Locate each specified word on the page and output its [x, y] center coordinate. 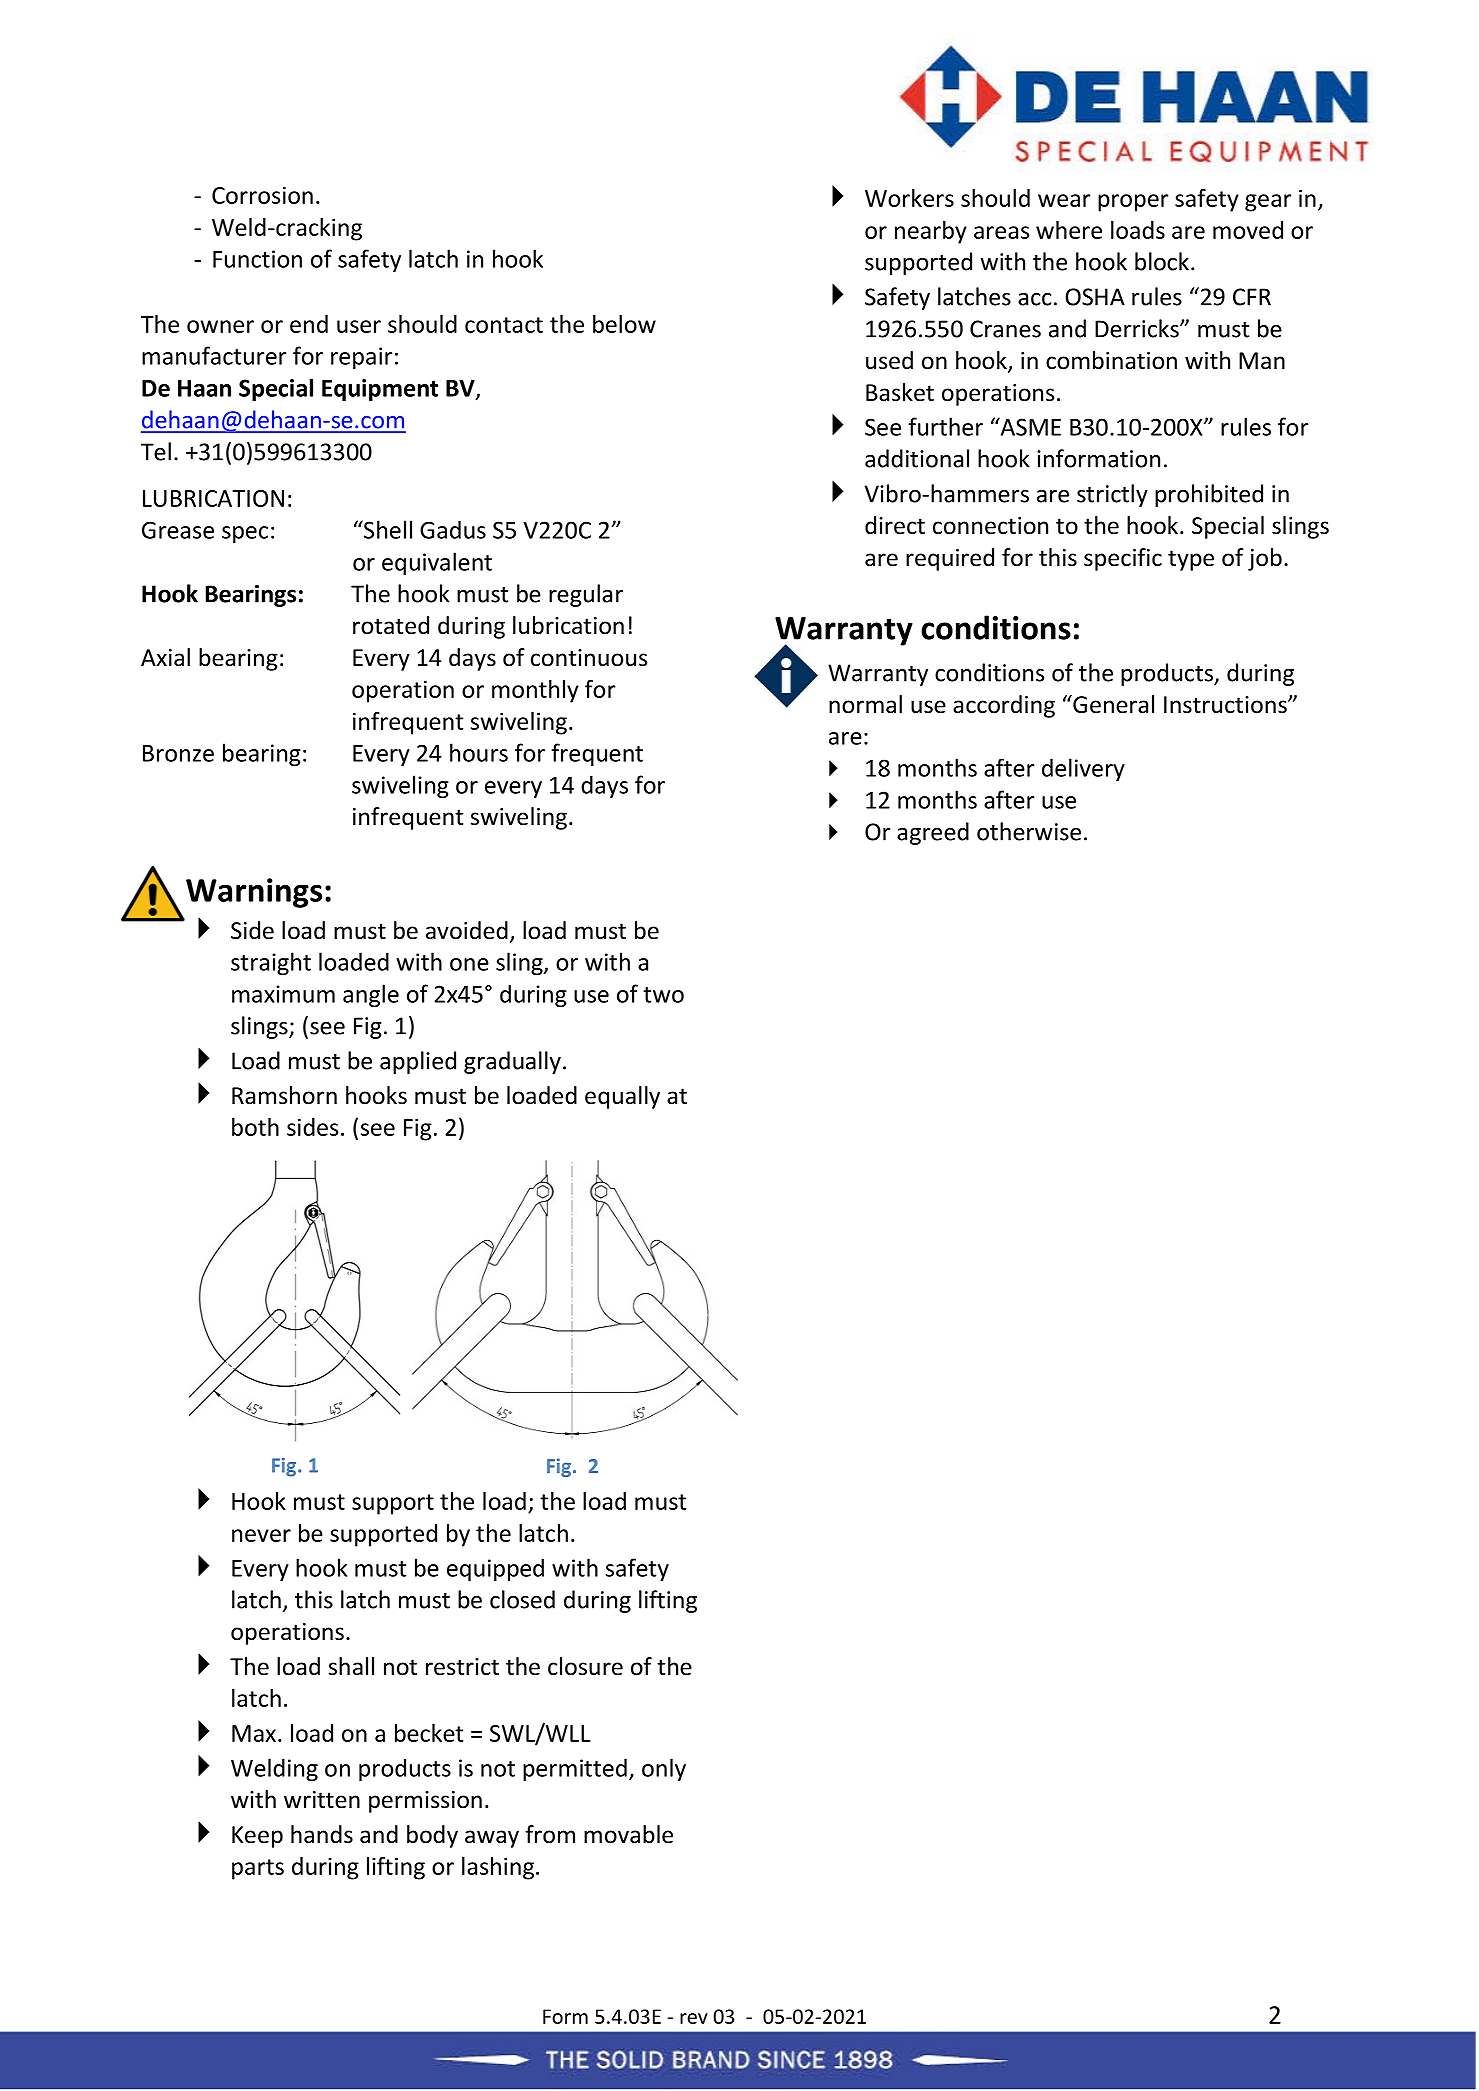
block [1163, 261]
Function [257, 259]
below [624, 324]
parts [258, 1869]
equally [622, 1097]
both [255, 1127]
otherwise [1029, 831]
